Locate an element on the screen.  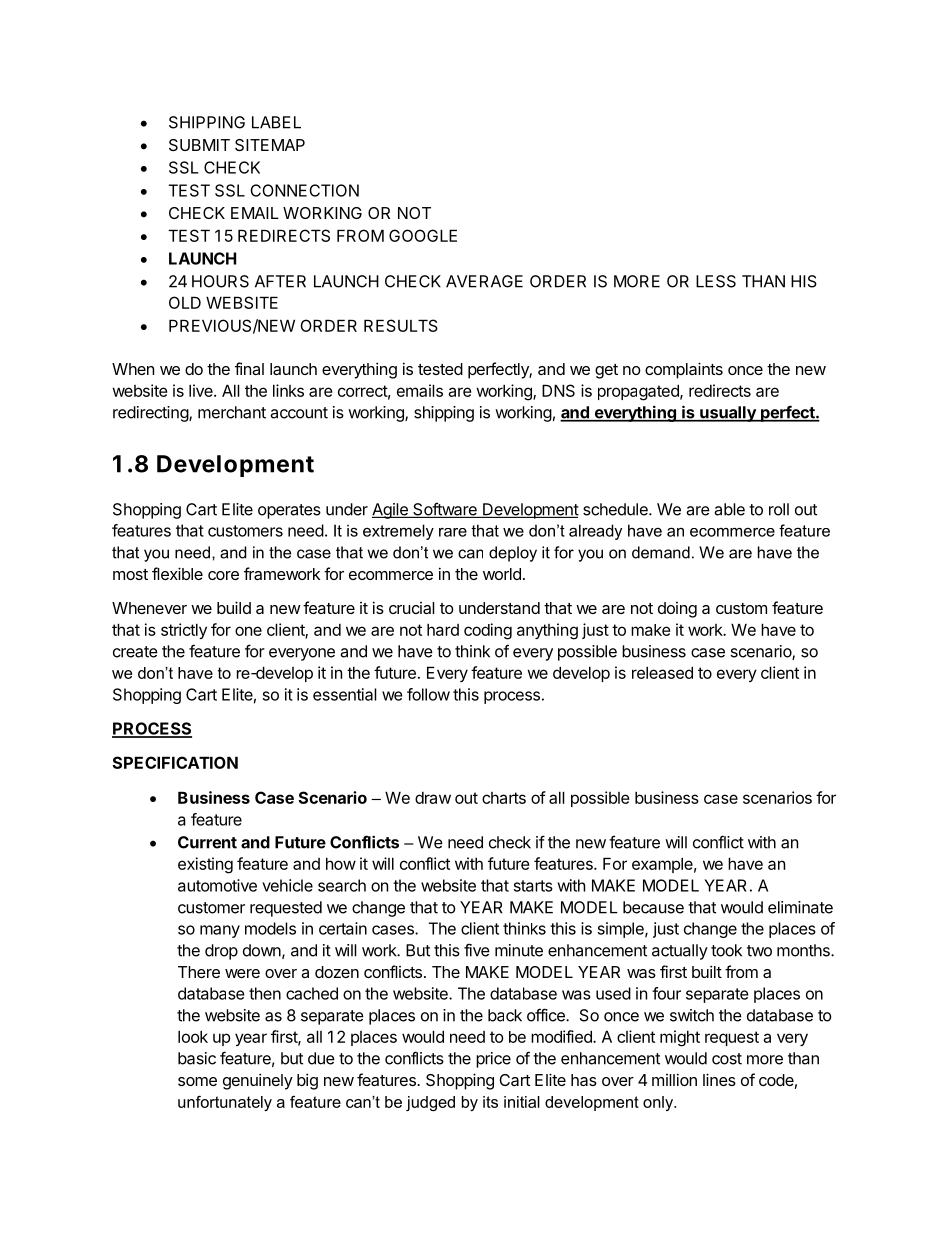
some is located at coordinates (197, 1081).
